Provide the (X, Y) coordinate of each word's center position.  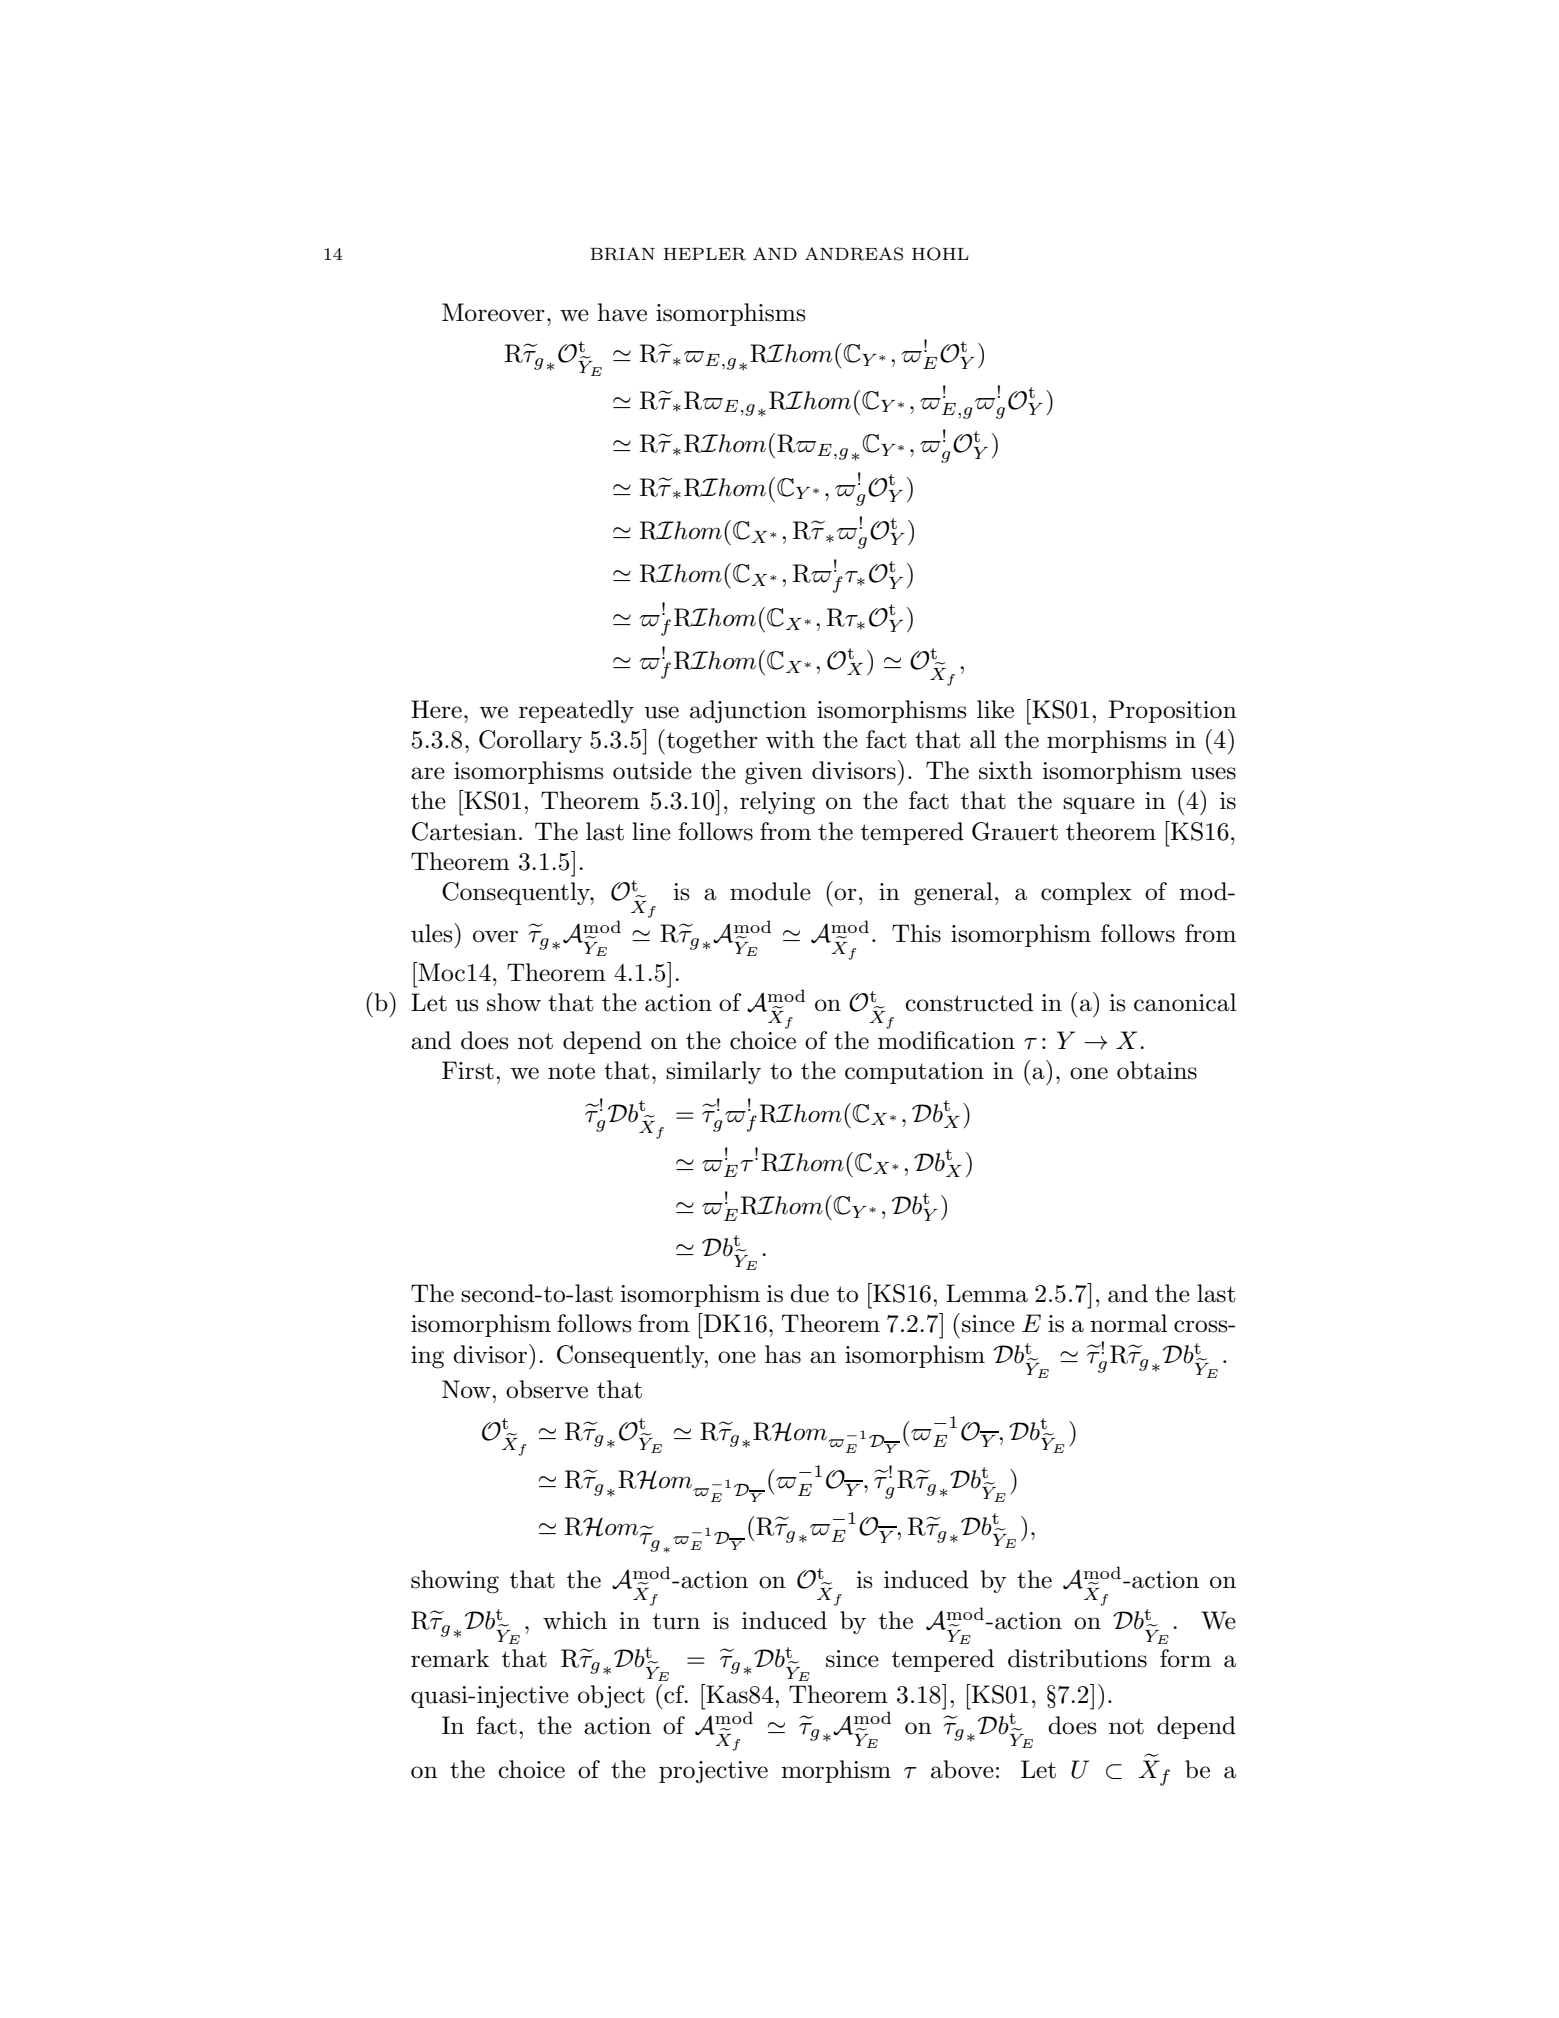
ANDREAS (854, 254)
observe (547, 1389)
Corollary (530, 741)
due (809, 1293)
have (622, 312)
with (790, 739)
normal (1128, 1323)
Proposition (1173, 711)
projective (713, 1772)
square (1099, 805)
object (611, 1696)
